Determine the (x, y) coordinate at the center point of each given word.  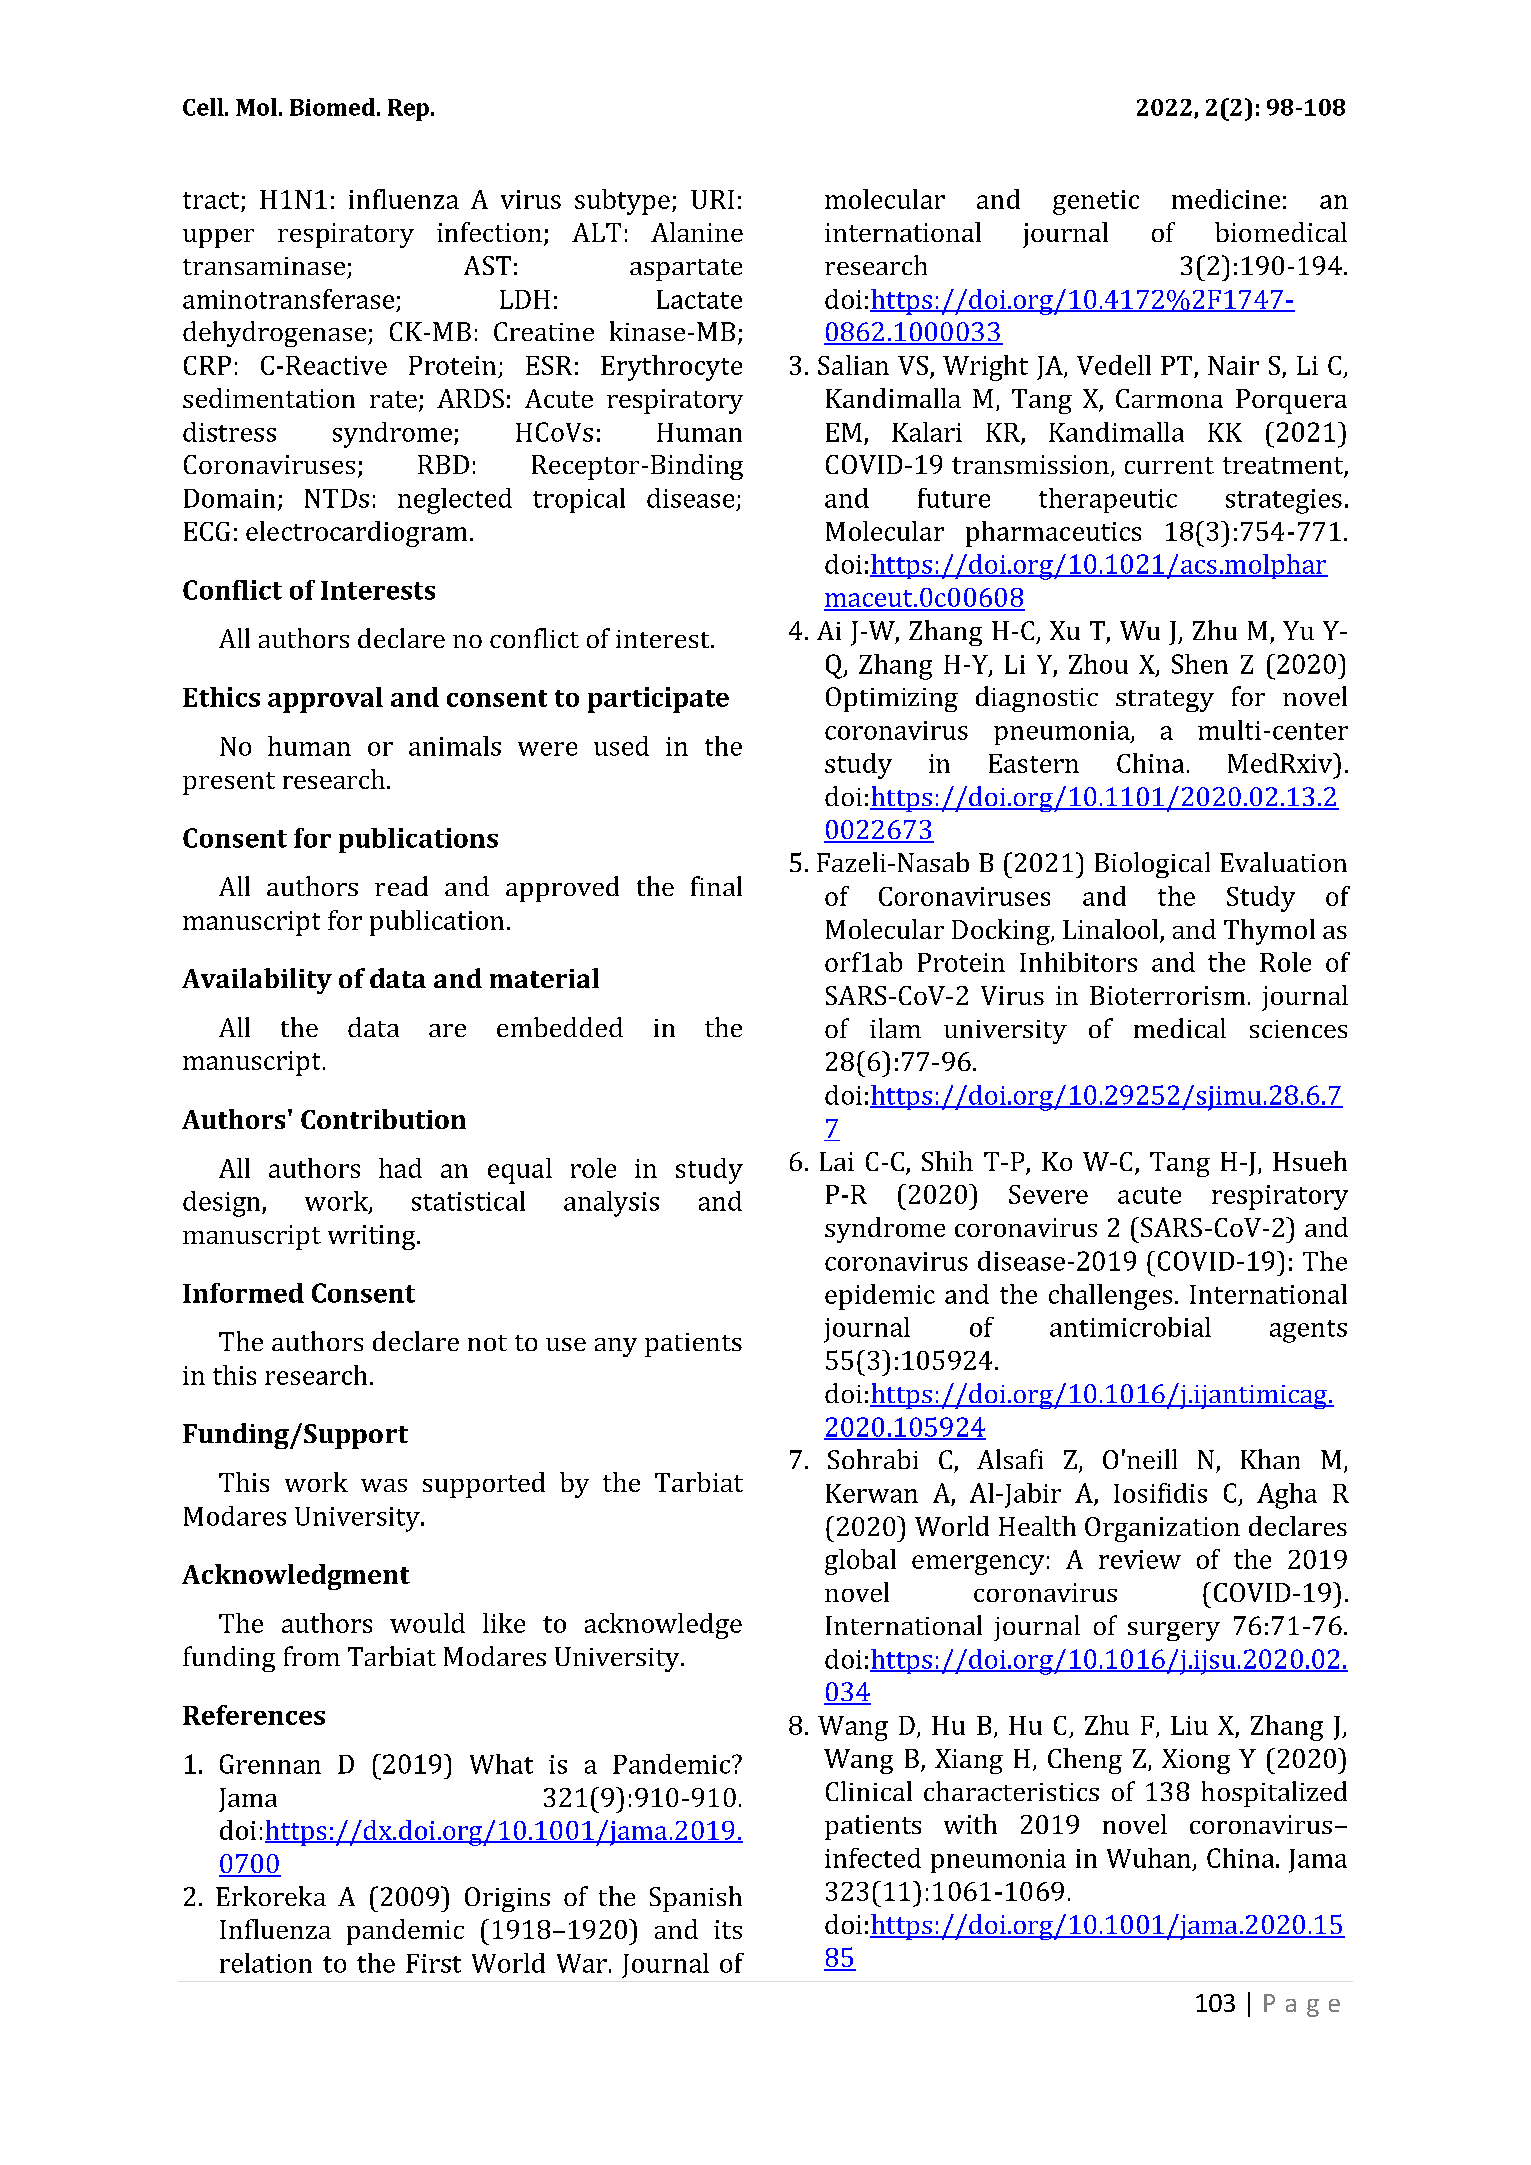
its (728, 1929)
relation (266, 1963)
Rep (408, 110)
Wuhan (1149, 1858)
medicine (1226, 199)
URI (712, 199)
